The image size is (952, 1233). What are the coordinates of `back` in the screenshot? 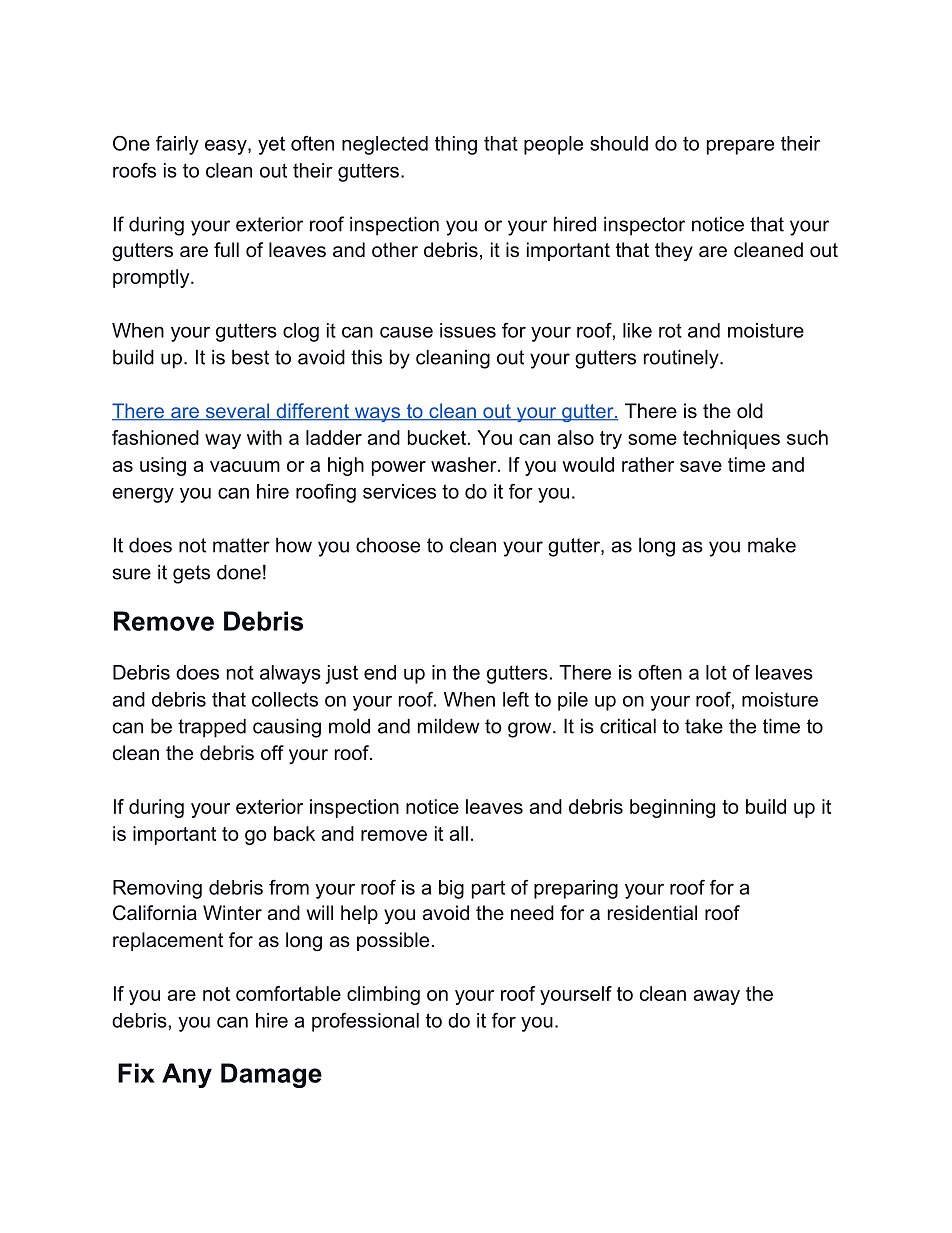 It's located at (294, 833).
